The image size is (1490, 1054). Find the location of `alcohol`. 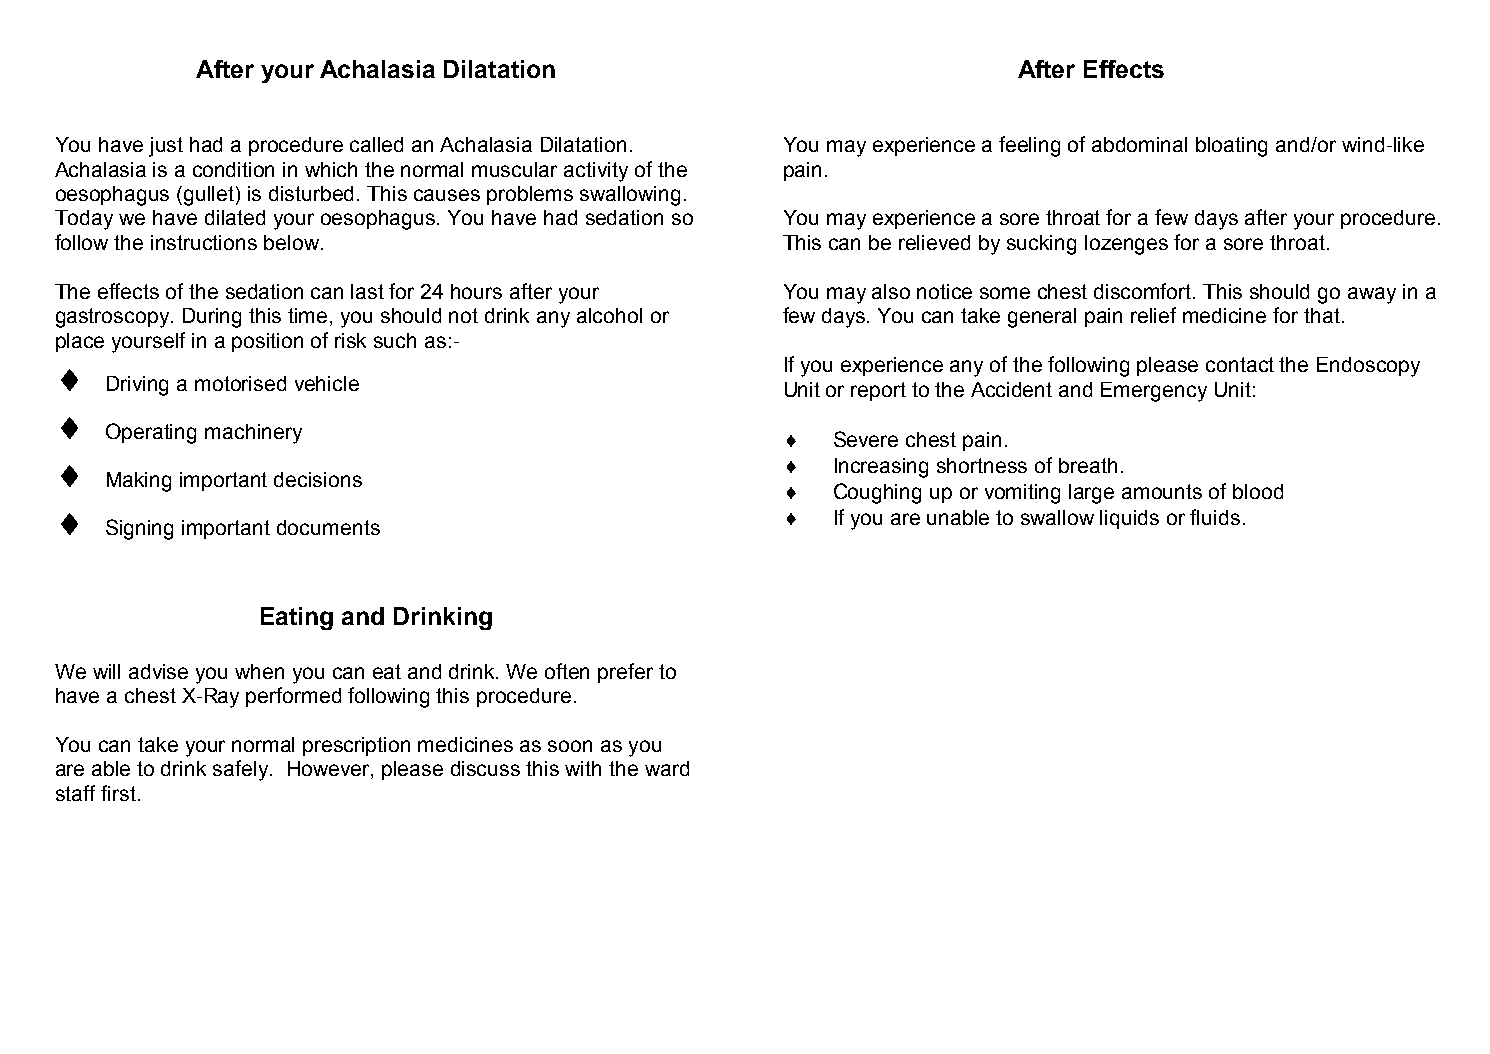

alcohol is located at coordinates (609, 315).
